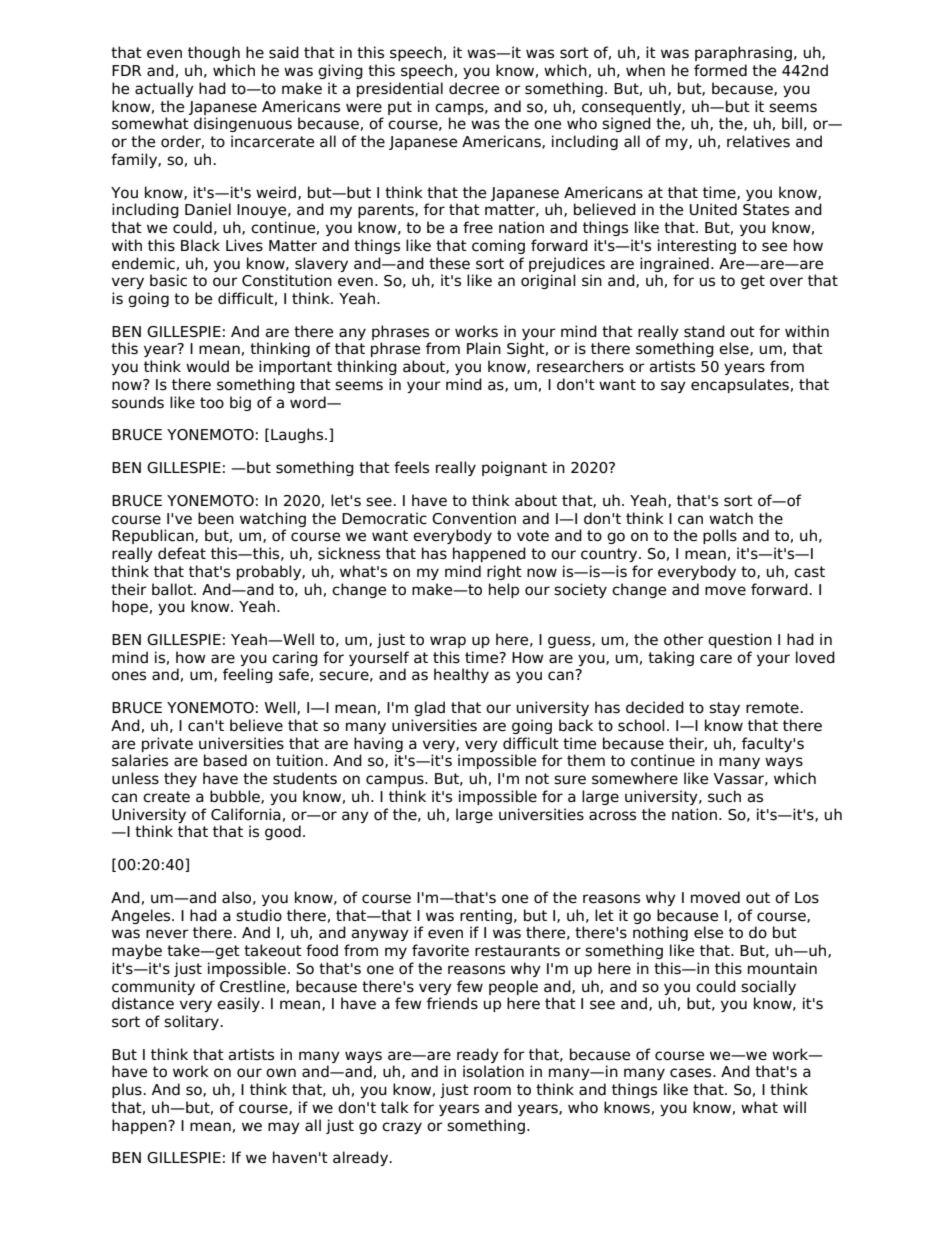  What do you see at coordinates (492, 1091) in the screenshot?
I see `room` at bounding box center [492, 1091].
